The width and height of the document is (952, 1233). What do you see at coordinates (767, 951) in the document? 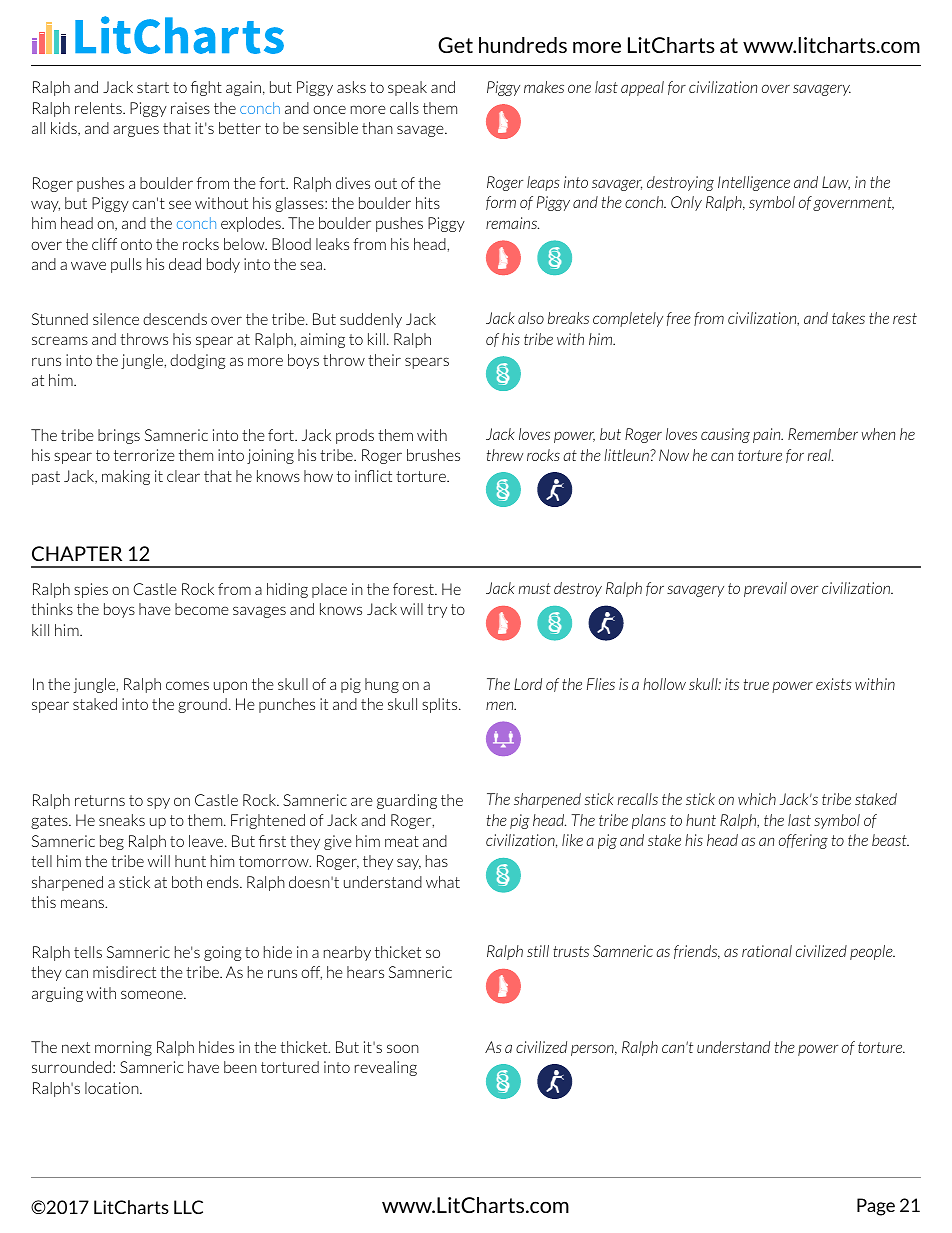
I see `rational` at bounding box center [767, 951].
